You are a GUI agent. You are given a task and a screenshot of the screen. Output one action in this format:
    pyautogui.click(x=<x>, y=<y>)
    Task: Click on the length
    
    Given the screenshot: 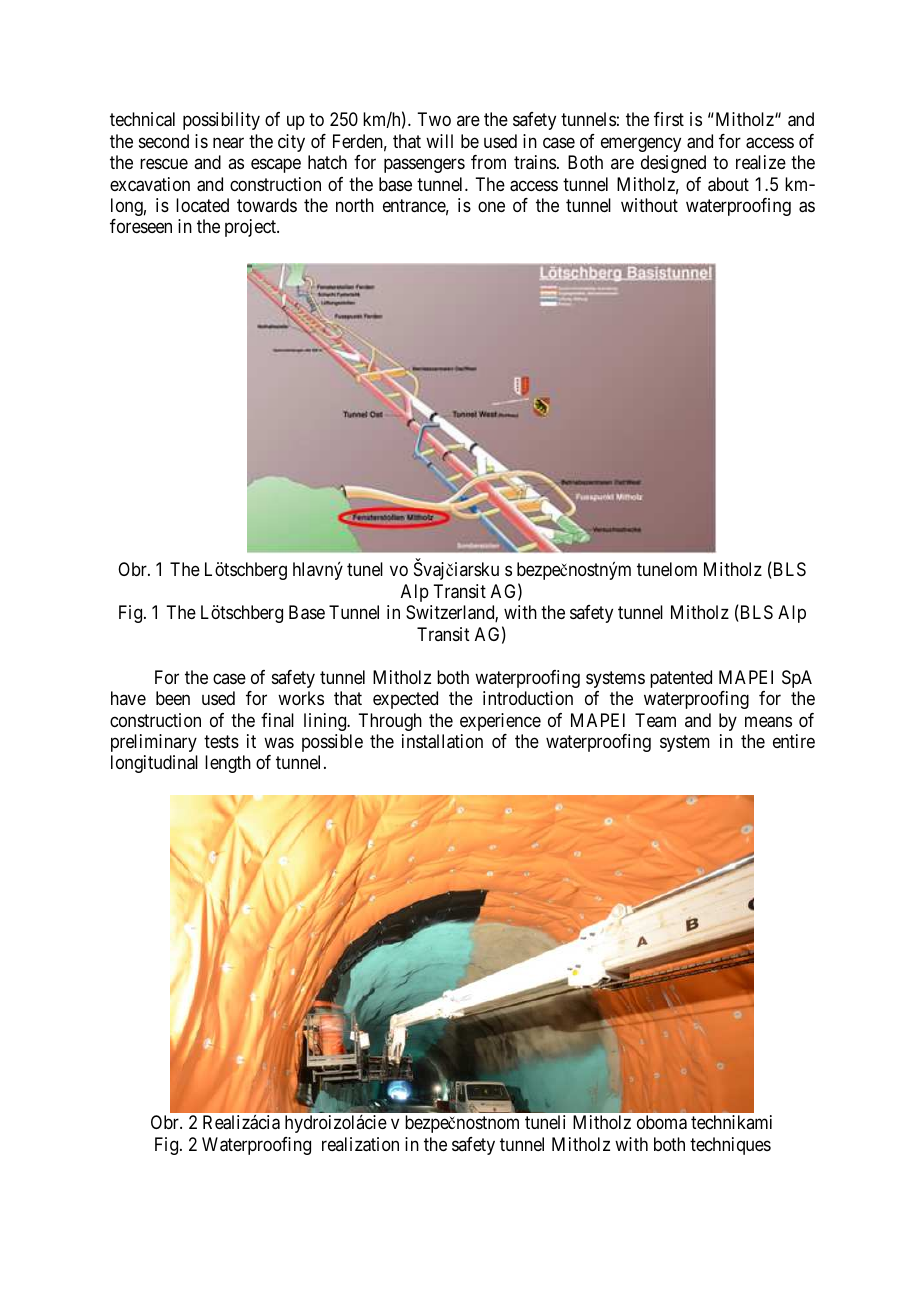 What is the action you would take?
    pyautogui.click(x=228, y=764)
